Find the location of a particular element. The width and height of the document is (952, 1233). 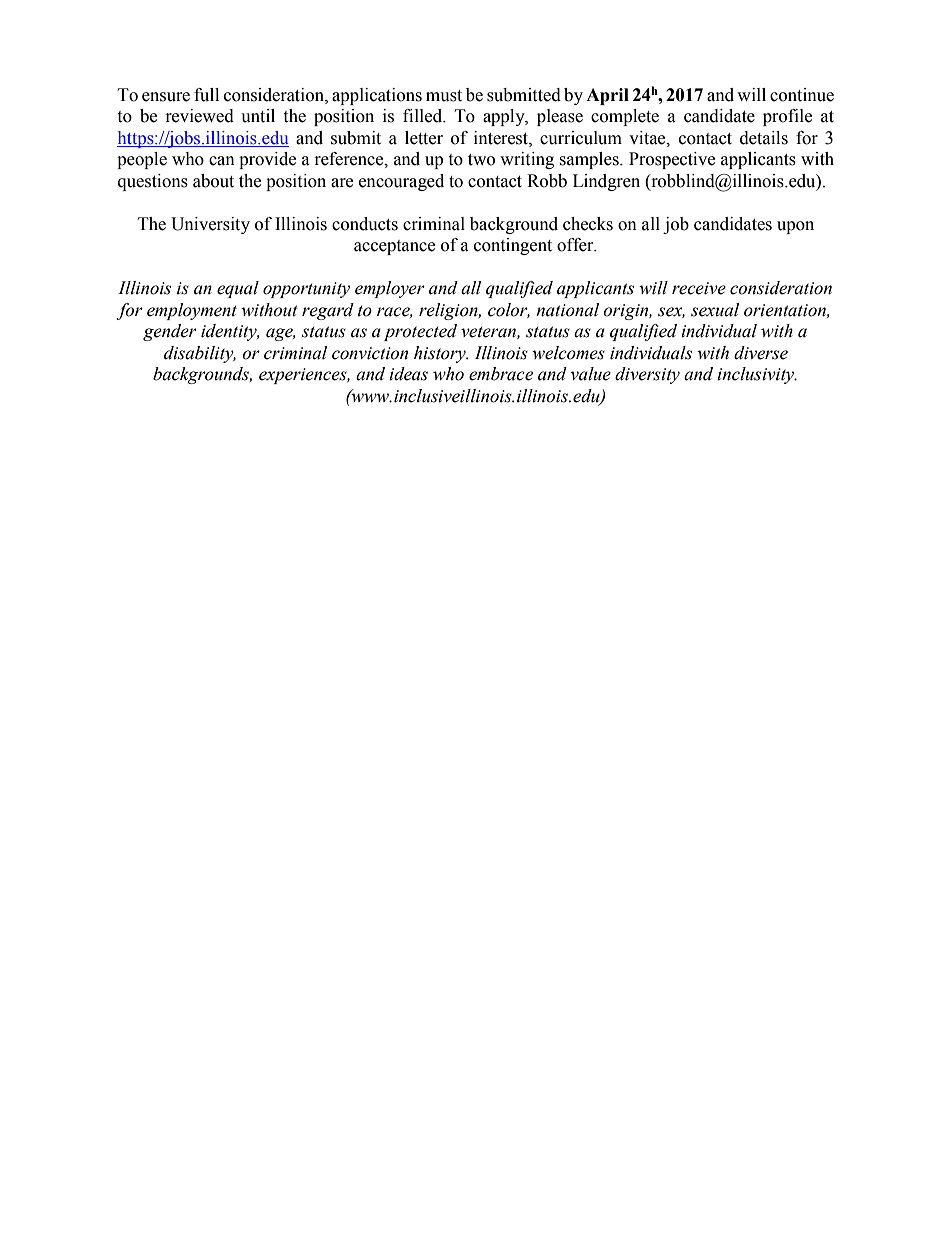

must is located at coordinates (444, 96).
